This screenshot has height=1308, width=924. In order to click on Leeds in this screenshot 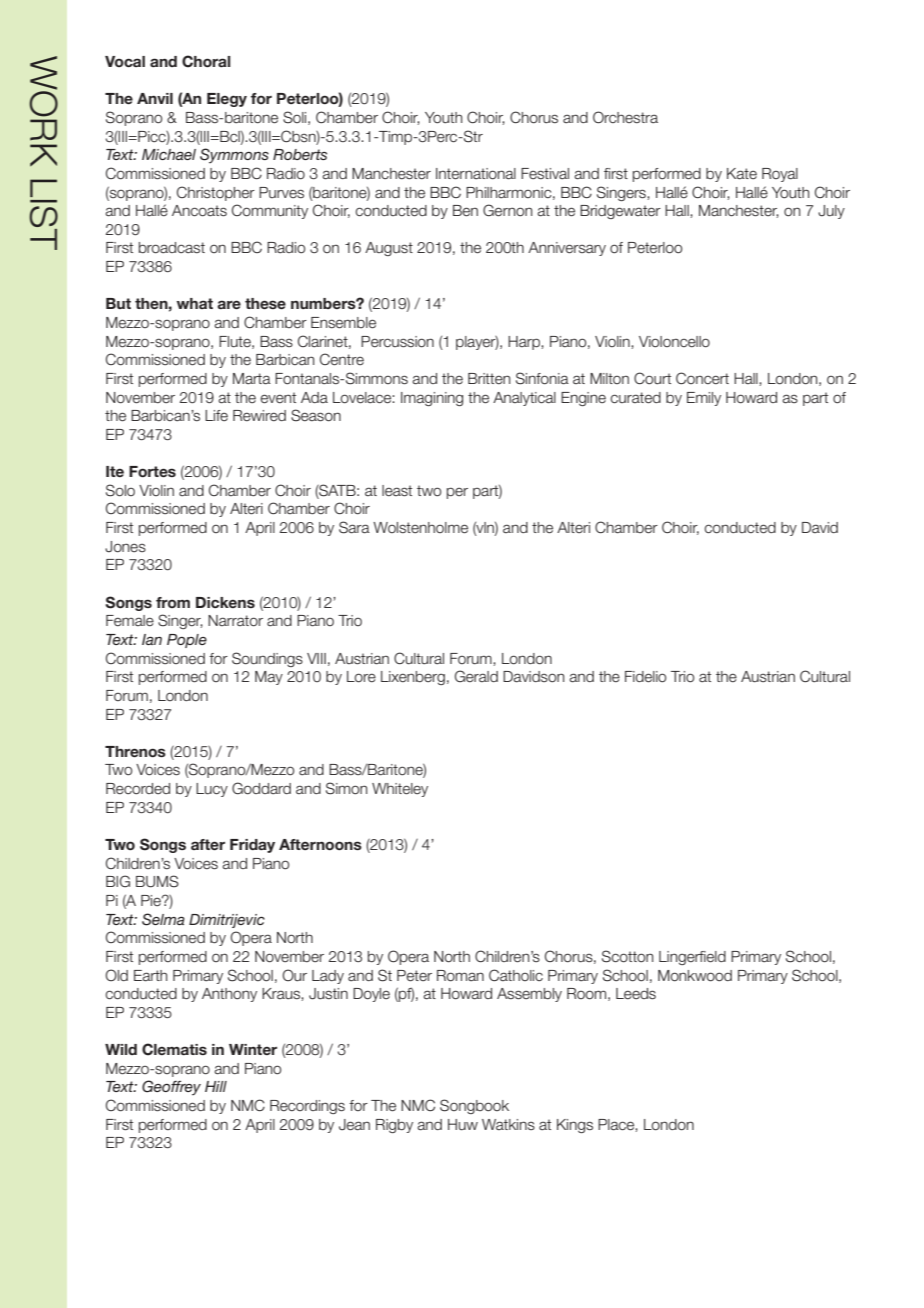, I will do `click(636, 994)`.
